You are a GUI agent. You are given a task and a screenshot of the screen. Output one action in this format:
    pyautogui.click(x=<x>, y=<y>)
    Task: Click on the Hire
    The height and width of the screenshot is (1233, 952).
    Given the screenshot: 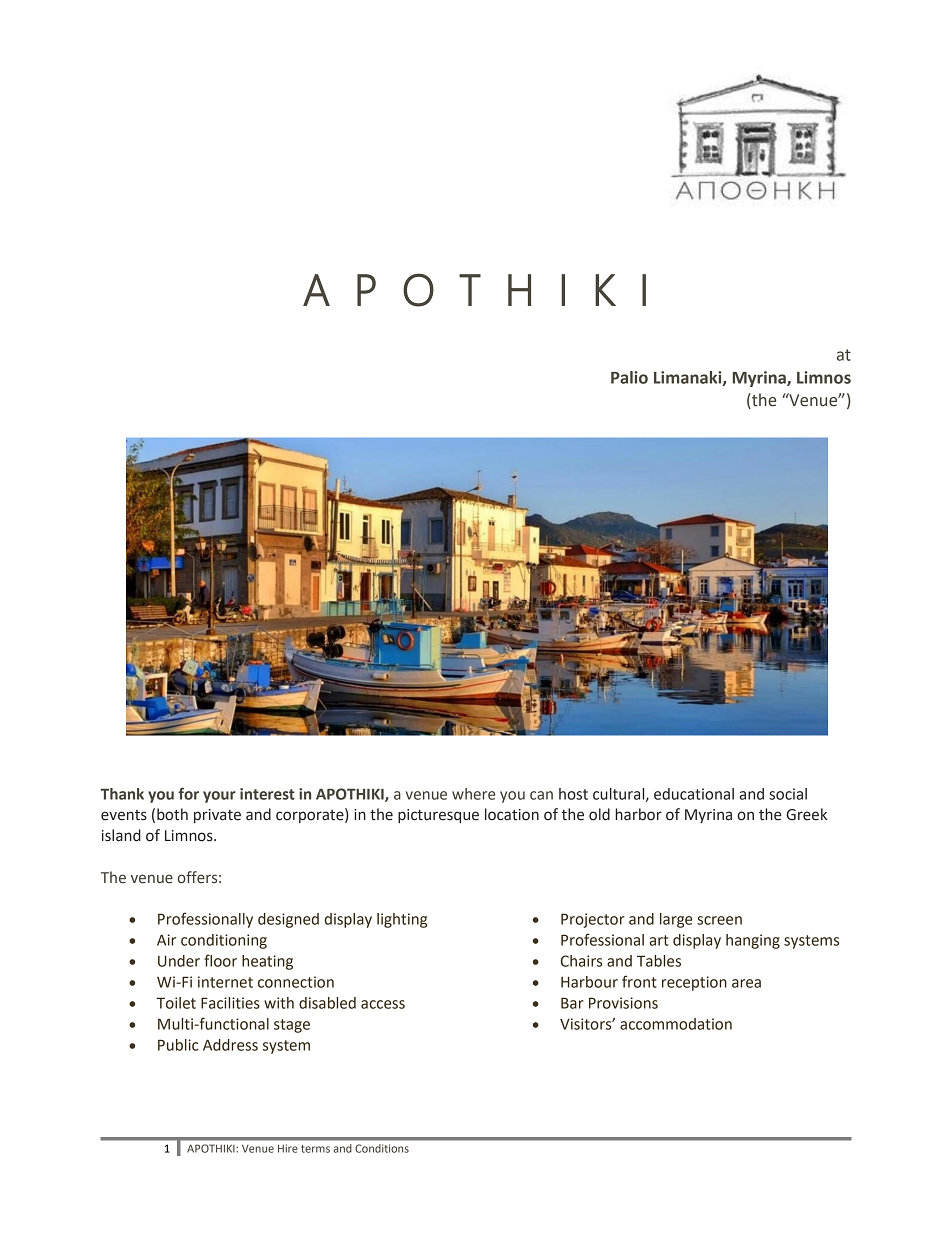 What is the action you would take?
    pyautogui.click(x=288, y=1148)
